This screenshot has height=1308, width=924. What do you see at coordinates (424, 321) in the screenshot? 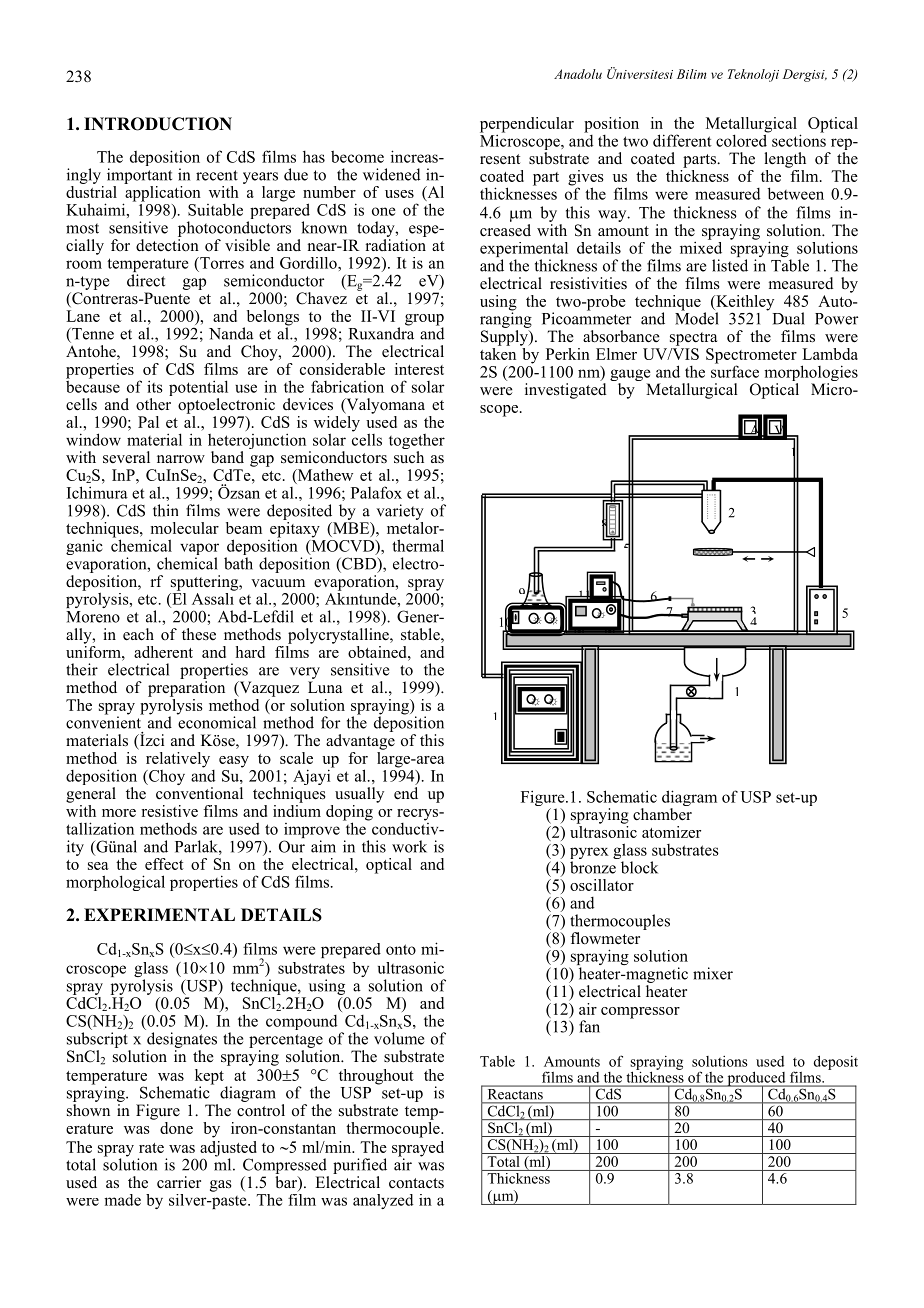
I see `group` at bounding box center [424, 321].
